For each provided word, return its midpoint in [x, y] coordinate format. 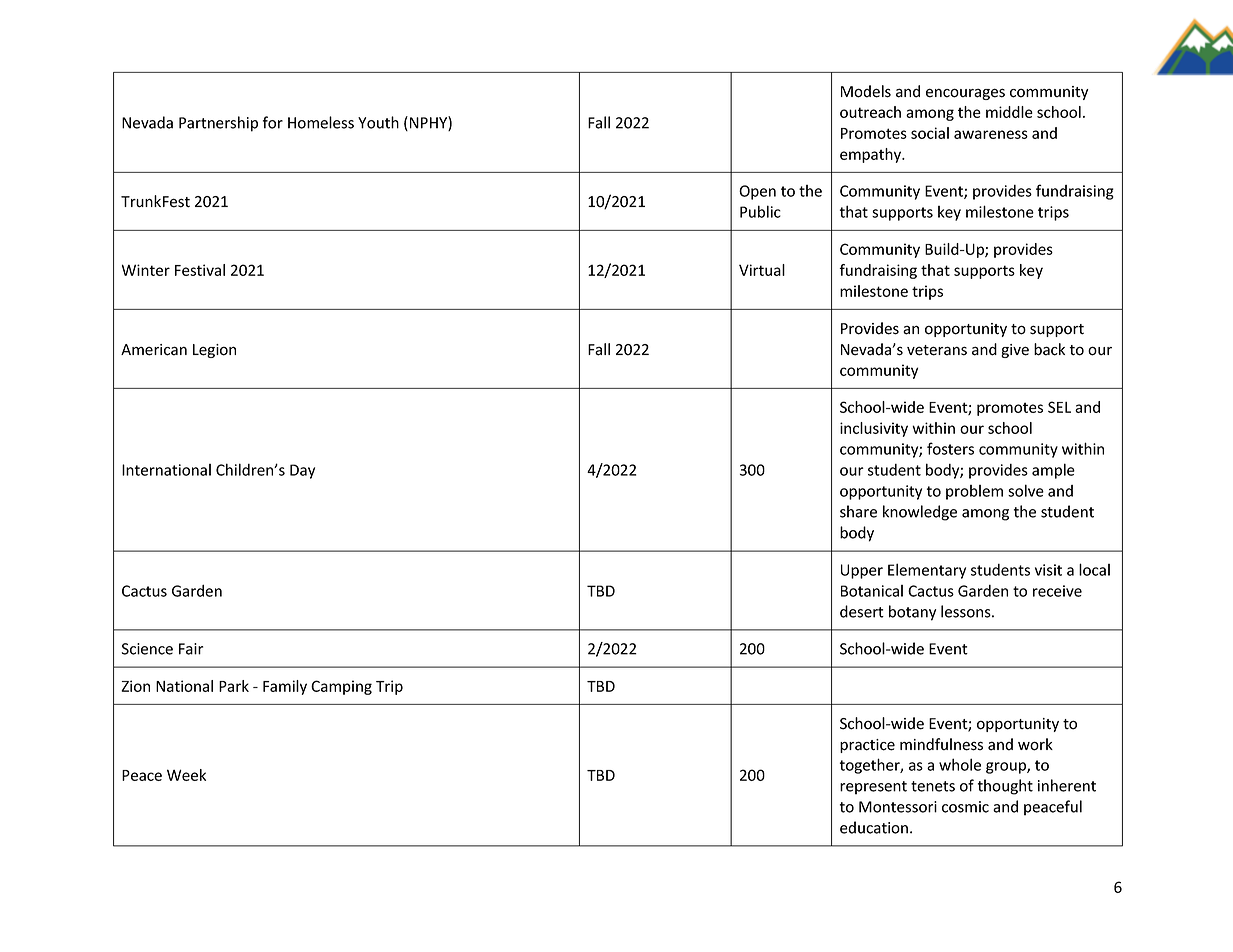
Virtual [762, 270]
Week [186, 775]
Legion [214, 351]
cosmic [965, 807]
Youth [378, 122]
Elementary [927, 571]
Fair [191, 649]
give [1015, 351]
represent [873, 788]
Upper [862, 571]
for [273, 122]
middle [1009, 112]
